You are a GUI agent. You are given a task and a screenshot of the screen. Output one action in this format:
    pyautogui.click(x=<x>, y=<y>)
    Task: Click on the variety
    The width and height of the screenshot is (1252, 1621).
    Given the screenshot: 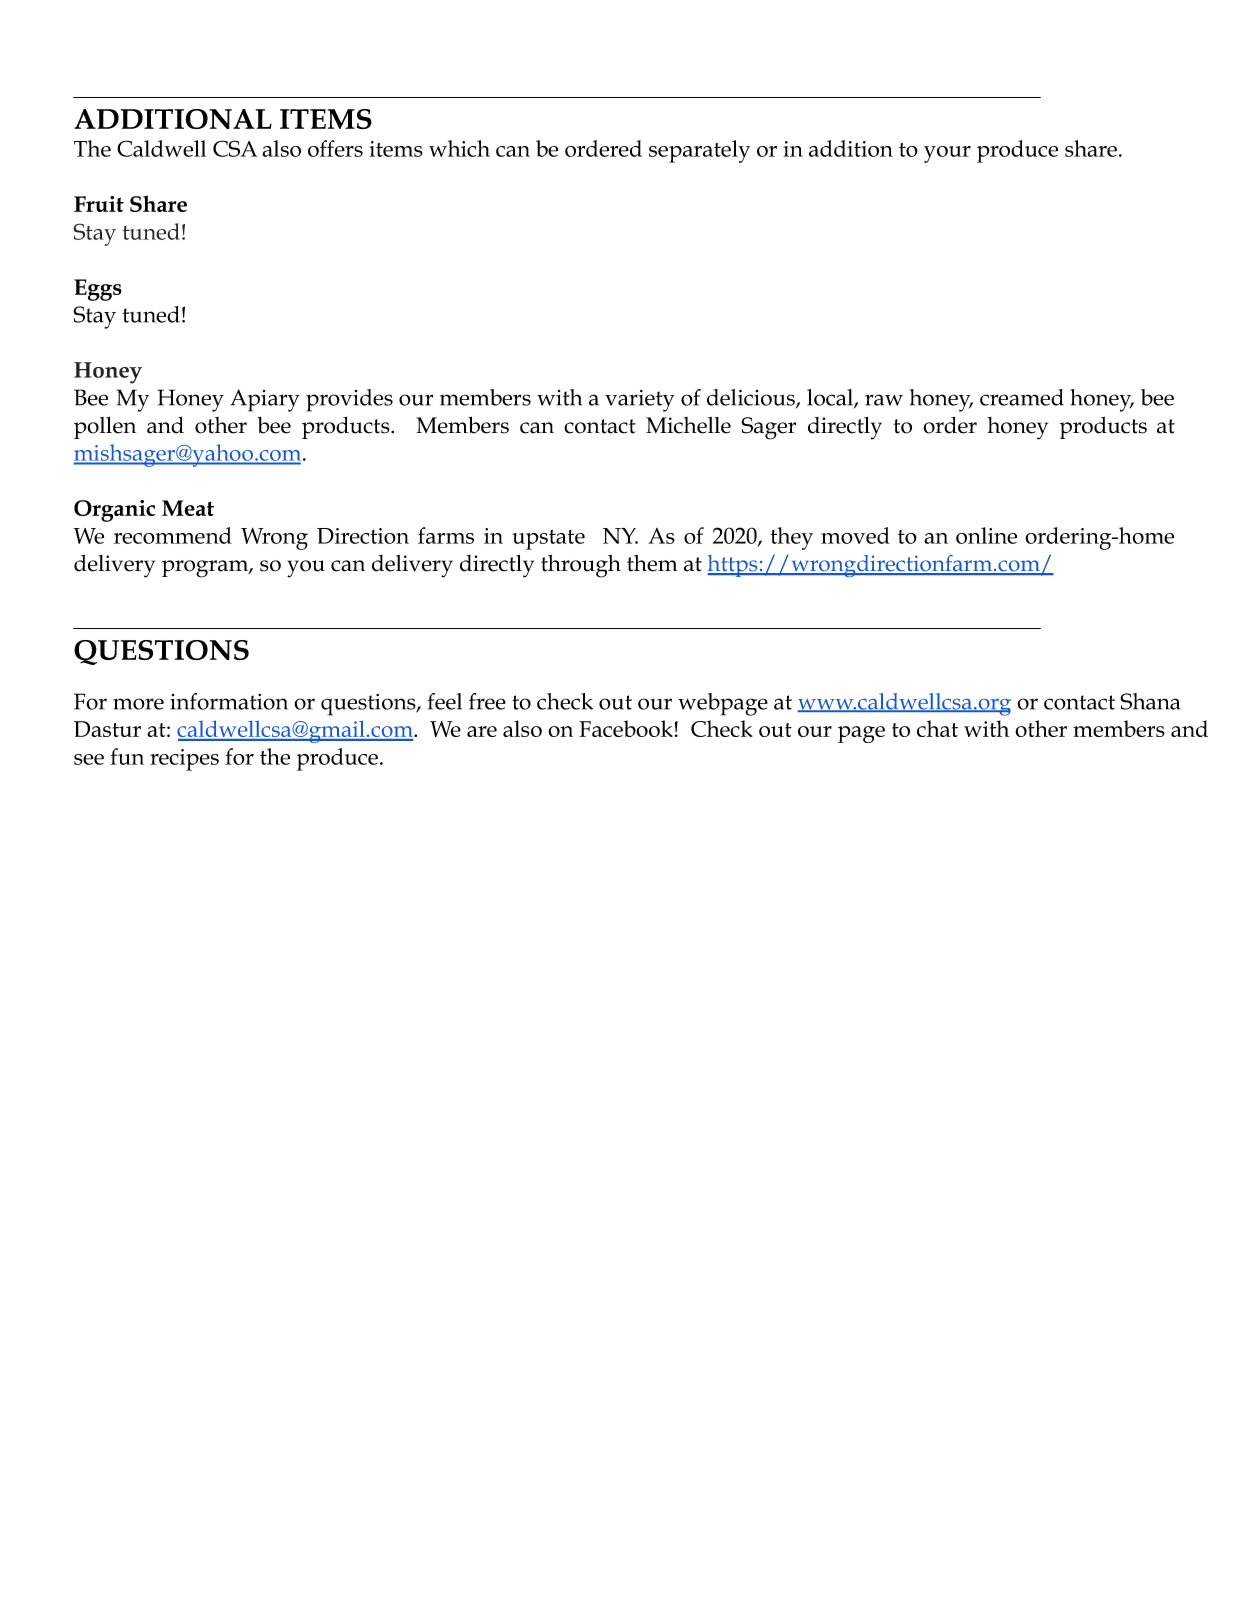 What is the action you would take?
    pyautogui.click(x=640, y=401)
